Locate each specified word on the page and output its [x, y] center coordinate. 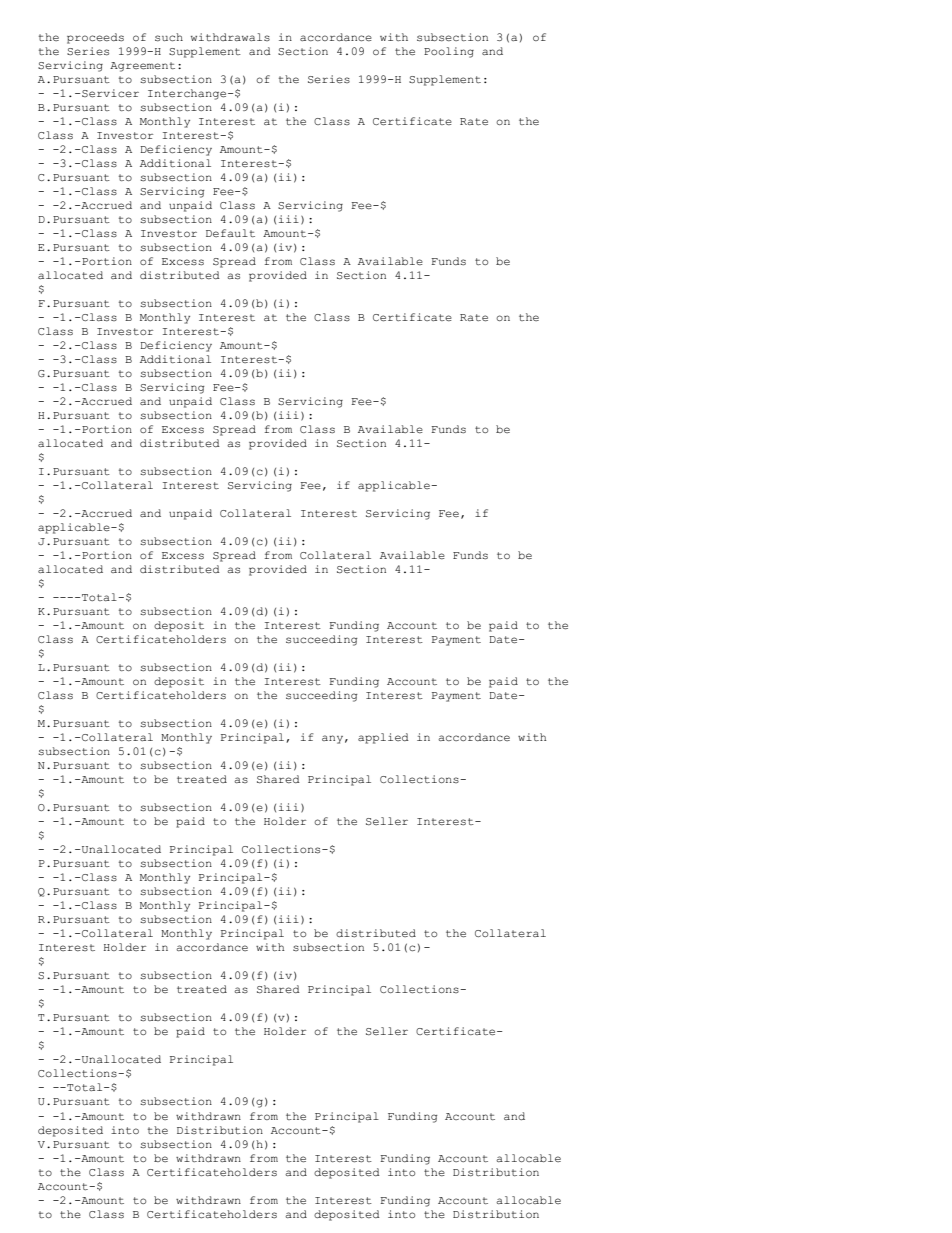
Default [230, 233]
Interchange [188, 94]
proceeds [95, 38]
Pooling [449, 52]
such [169, 37]
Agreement [142, 67]
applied [383, 738]
